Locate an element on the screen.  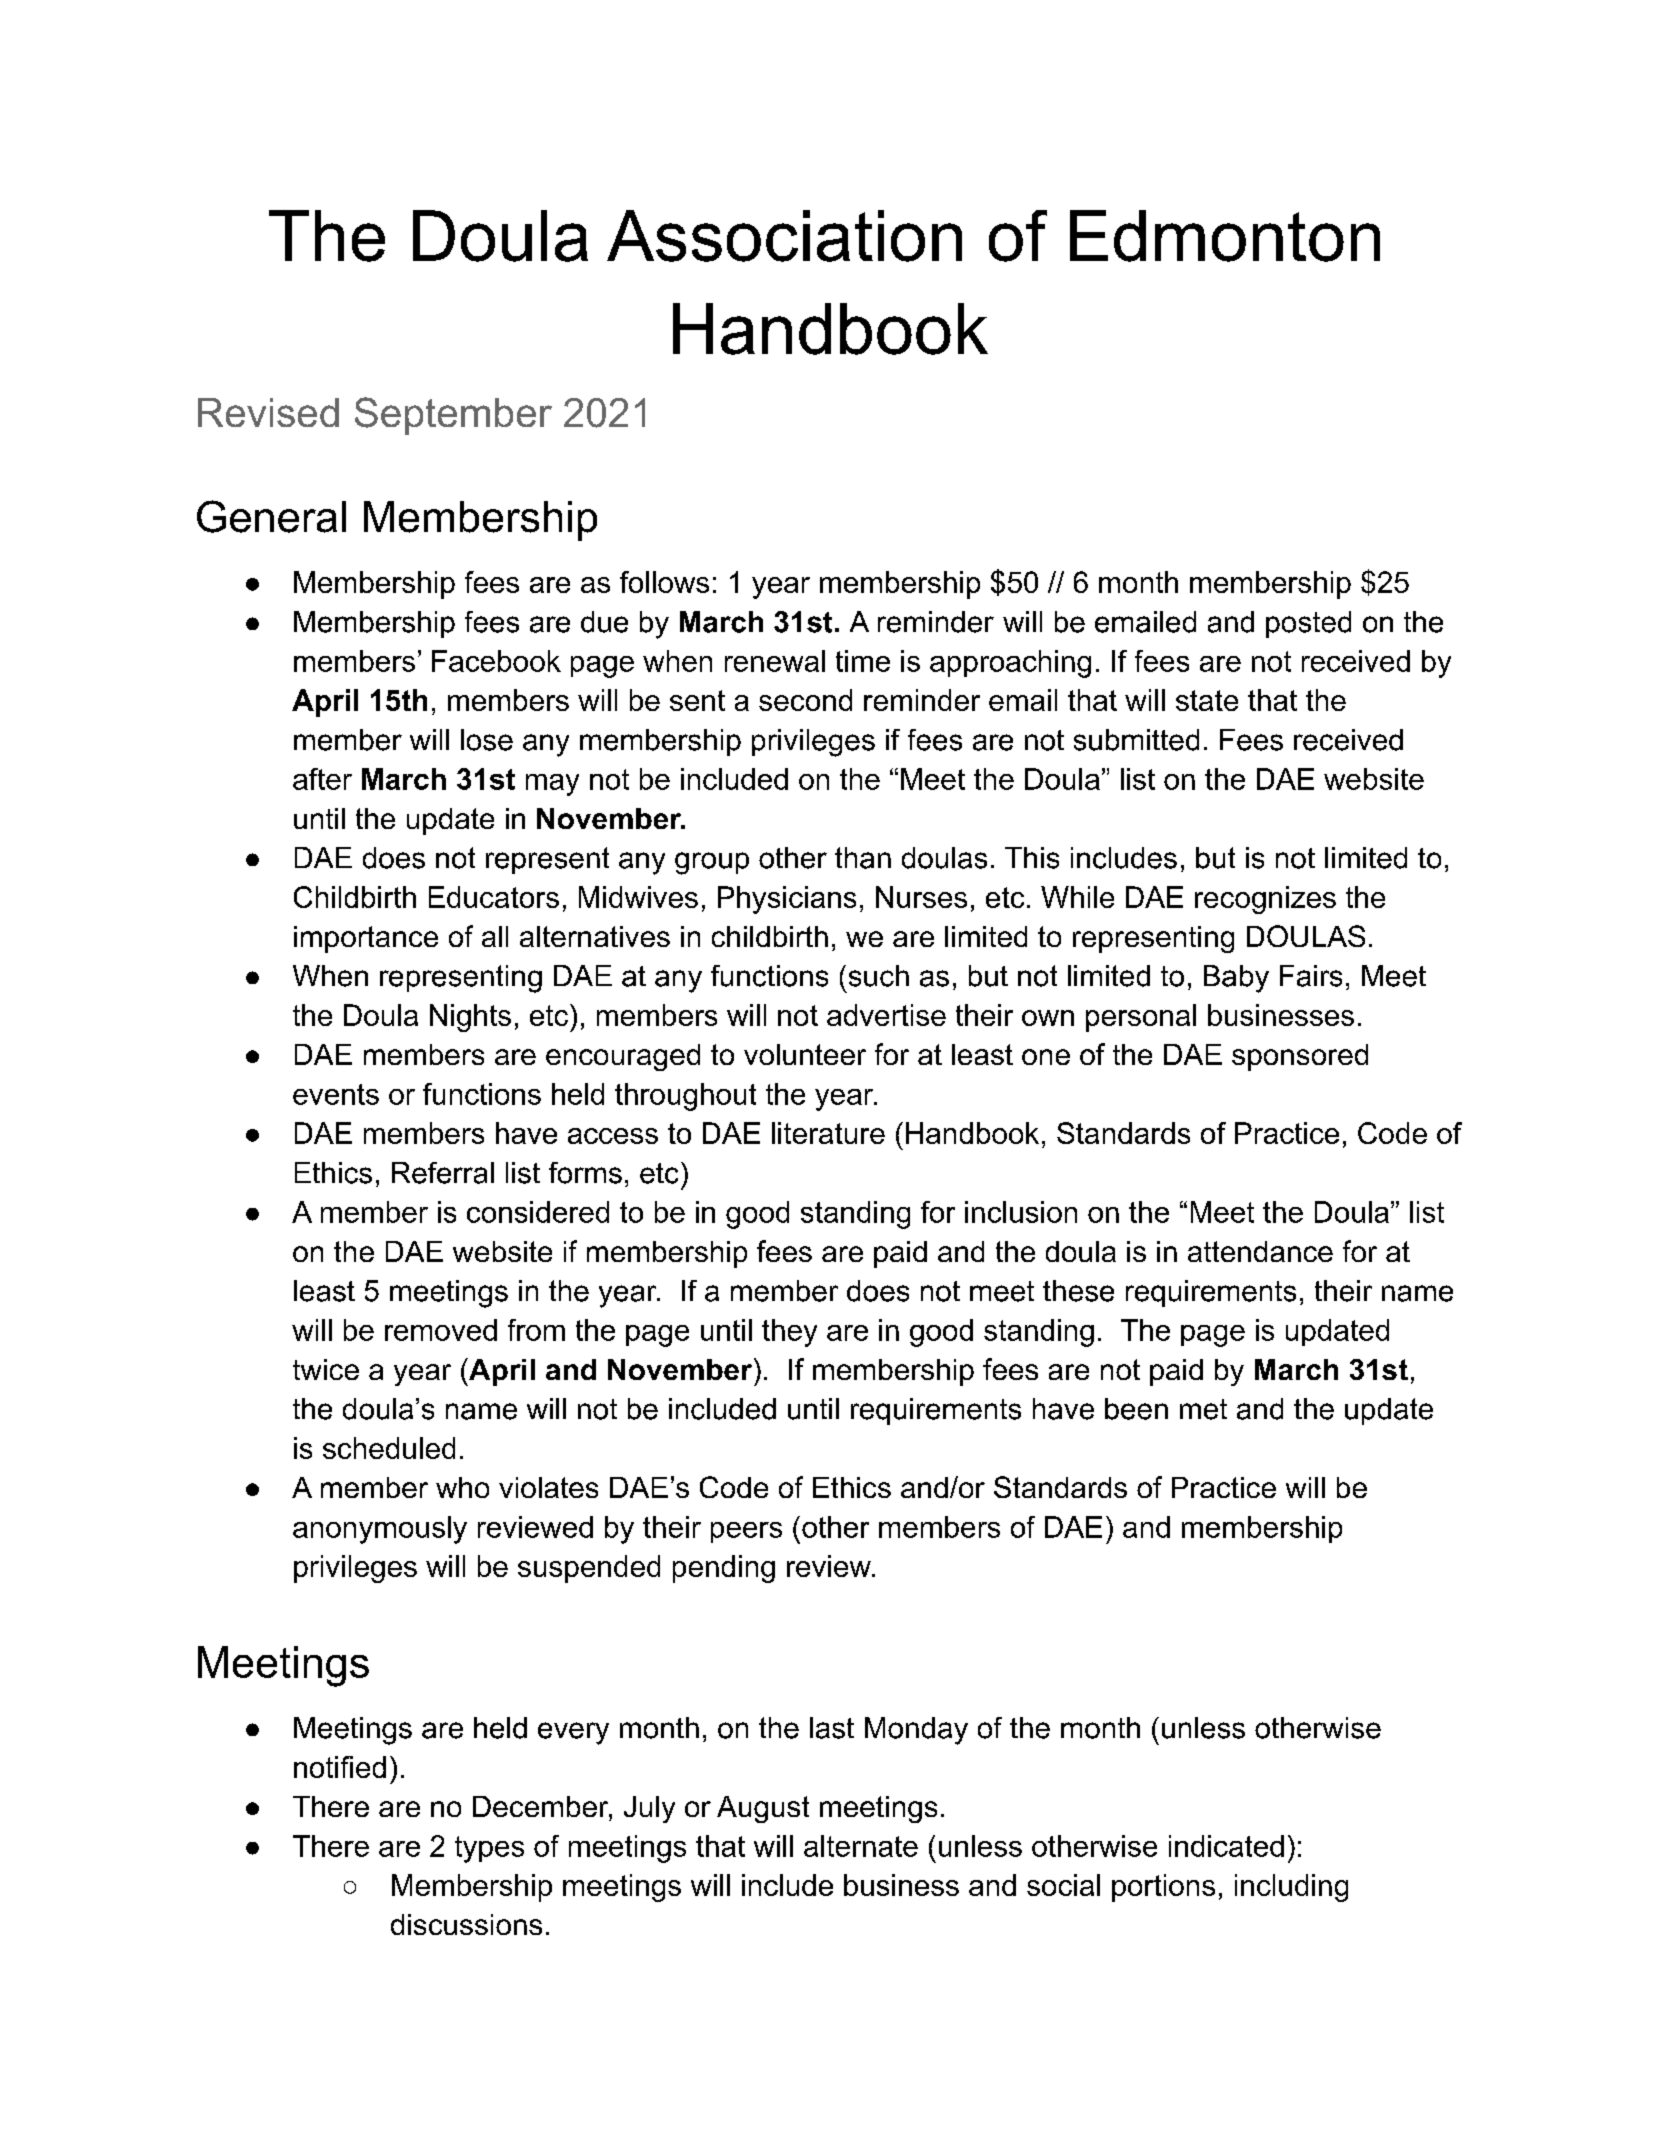
volunteer is located at coordinates (805, 1054).
